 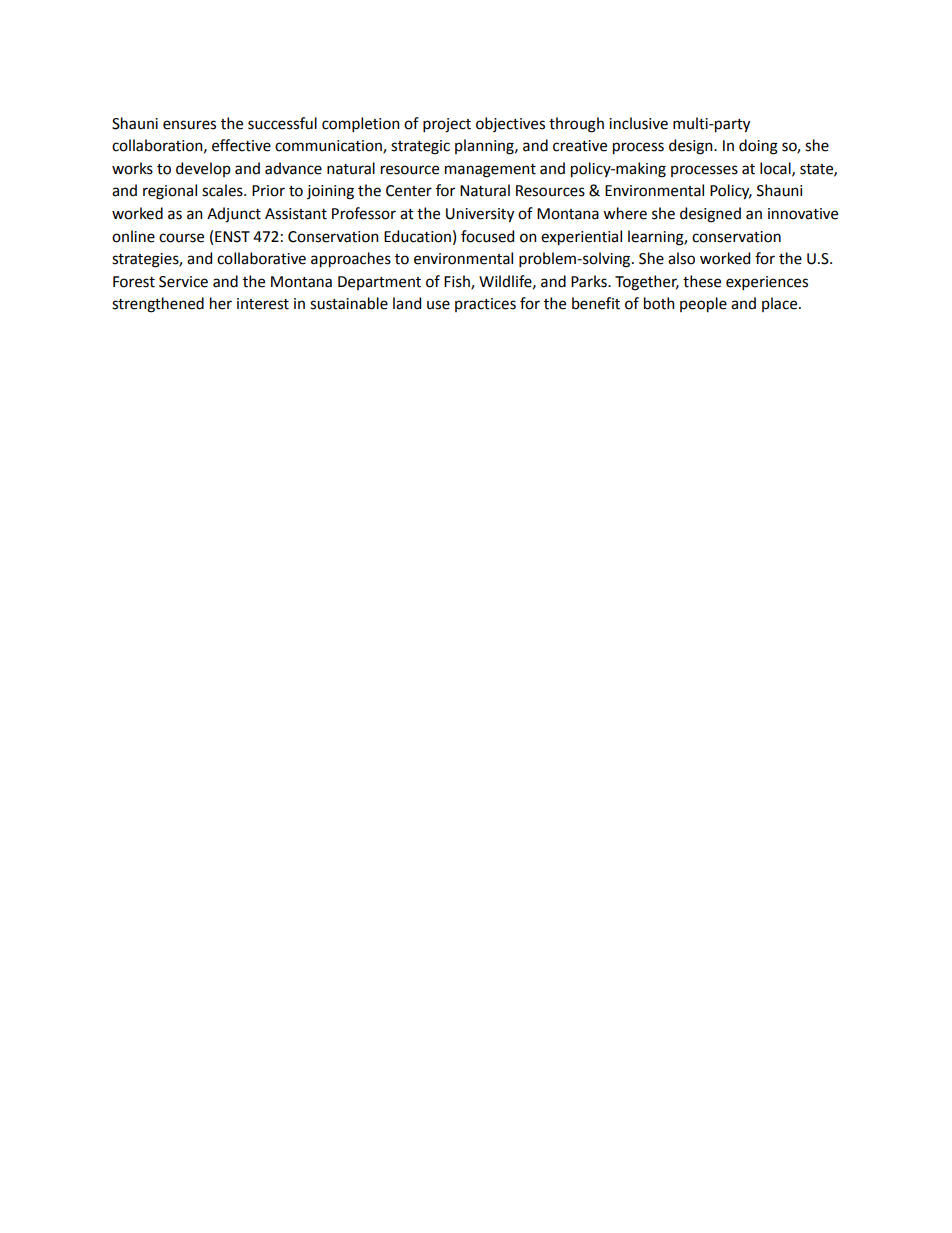 I want to click on practices, so click(x=485, y=305).
